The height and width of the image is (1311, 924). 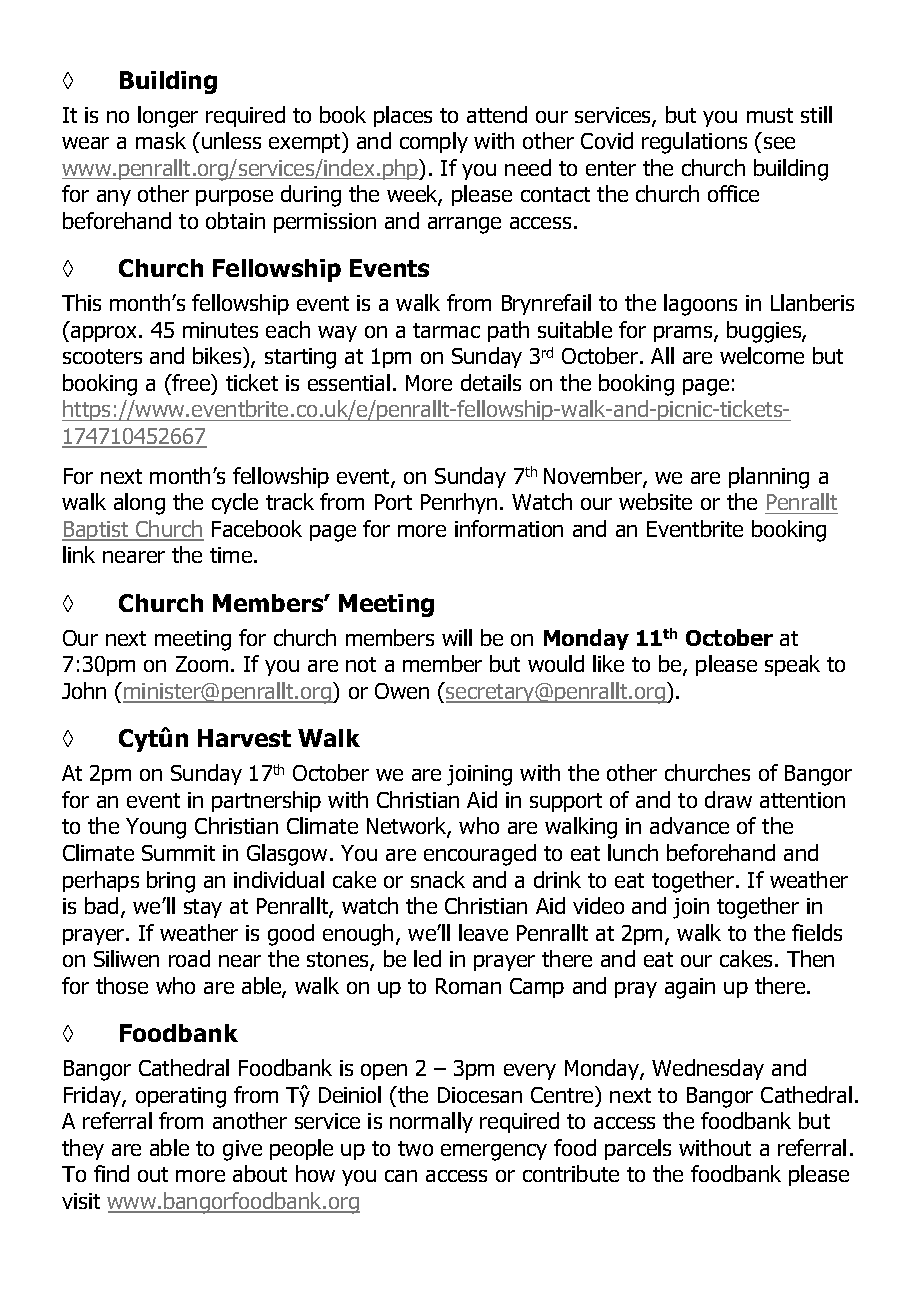 What do you see at coordinates (161, 140) in the image?
I see `mask` at bounding box center [161, 140].
